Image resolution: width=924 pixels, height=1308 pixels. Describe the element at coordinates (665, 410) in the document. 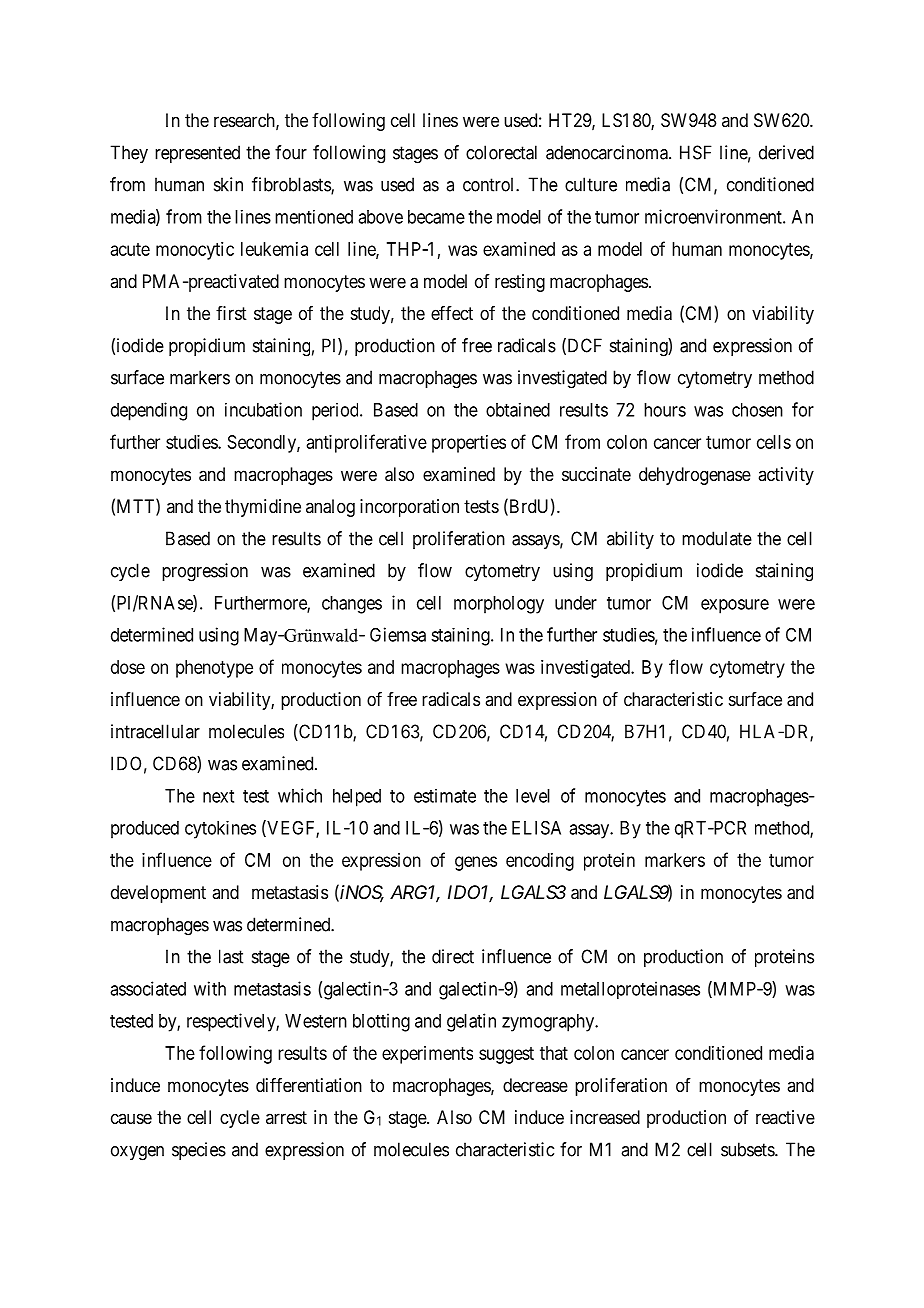

I see `hours` at that location.
